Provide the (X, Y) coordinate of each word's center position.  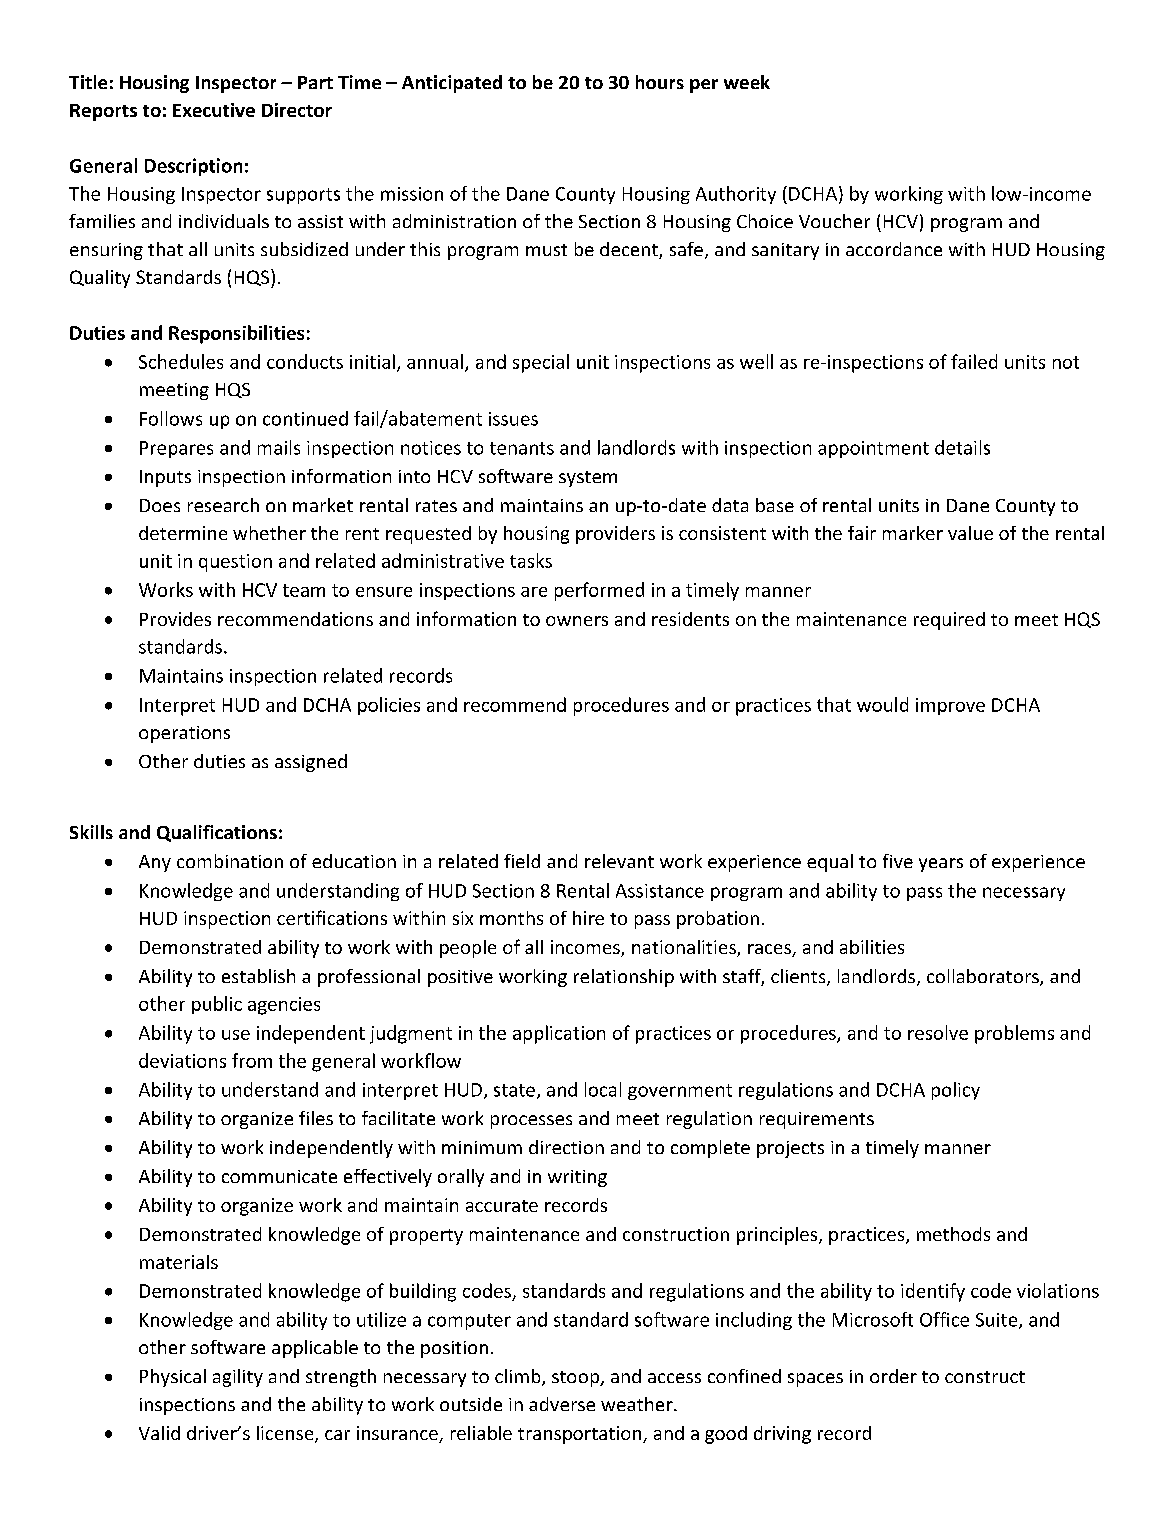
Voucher (834, 221)
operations (184, 734)
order (893, 1376)
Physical (173, 1378)
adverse (562, 1404)
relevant (619, 861)
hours (660, 82)
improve (950, 706)
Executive (214, 110)
